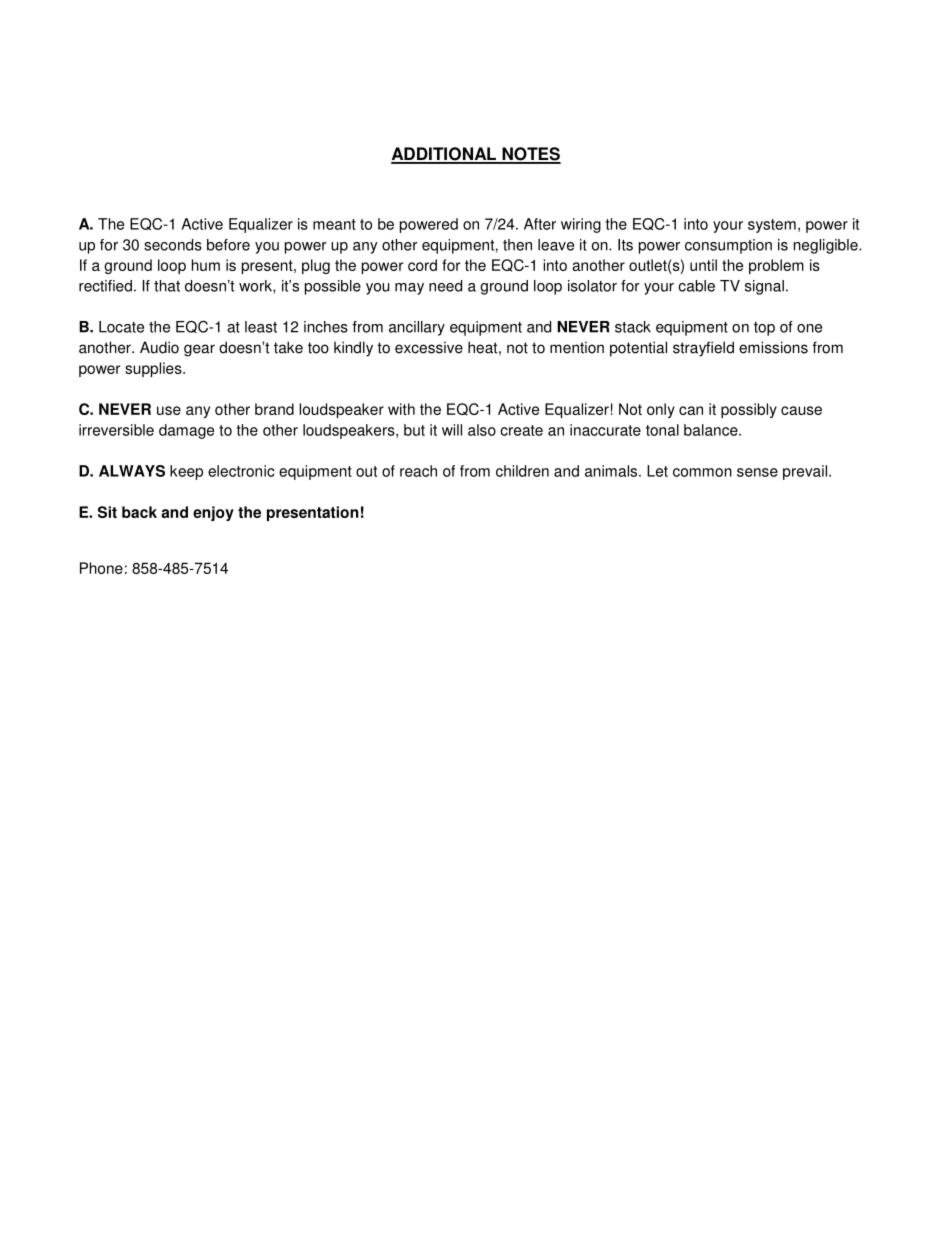 The width and height of the page is (952, 1233). What do you see at coordinates (101, 568) in the page?
I see `Phone` at bounding box center [101, 568].
